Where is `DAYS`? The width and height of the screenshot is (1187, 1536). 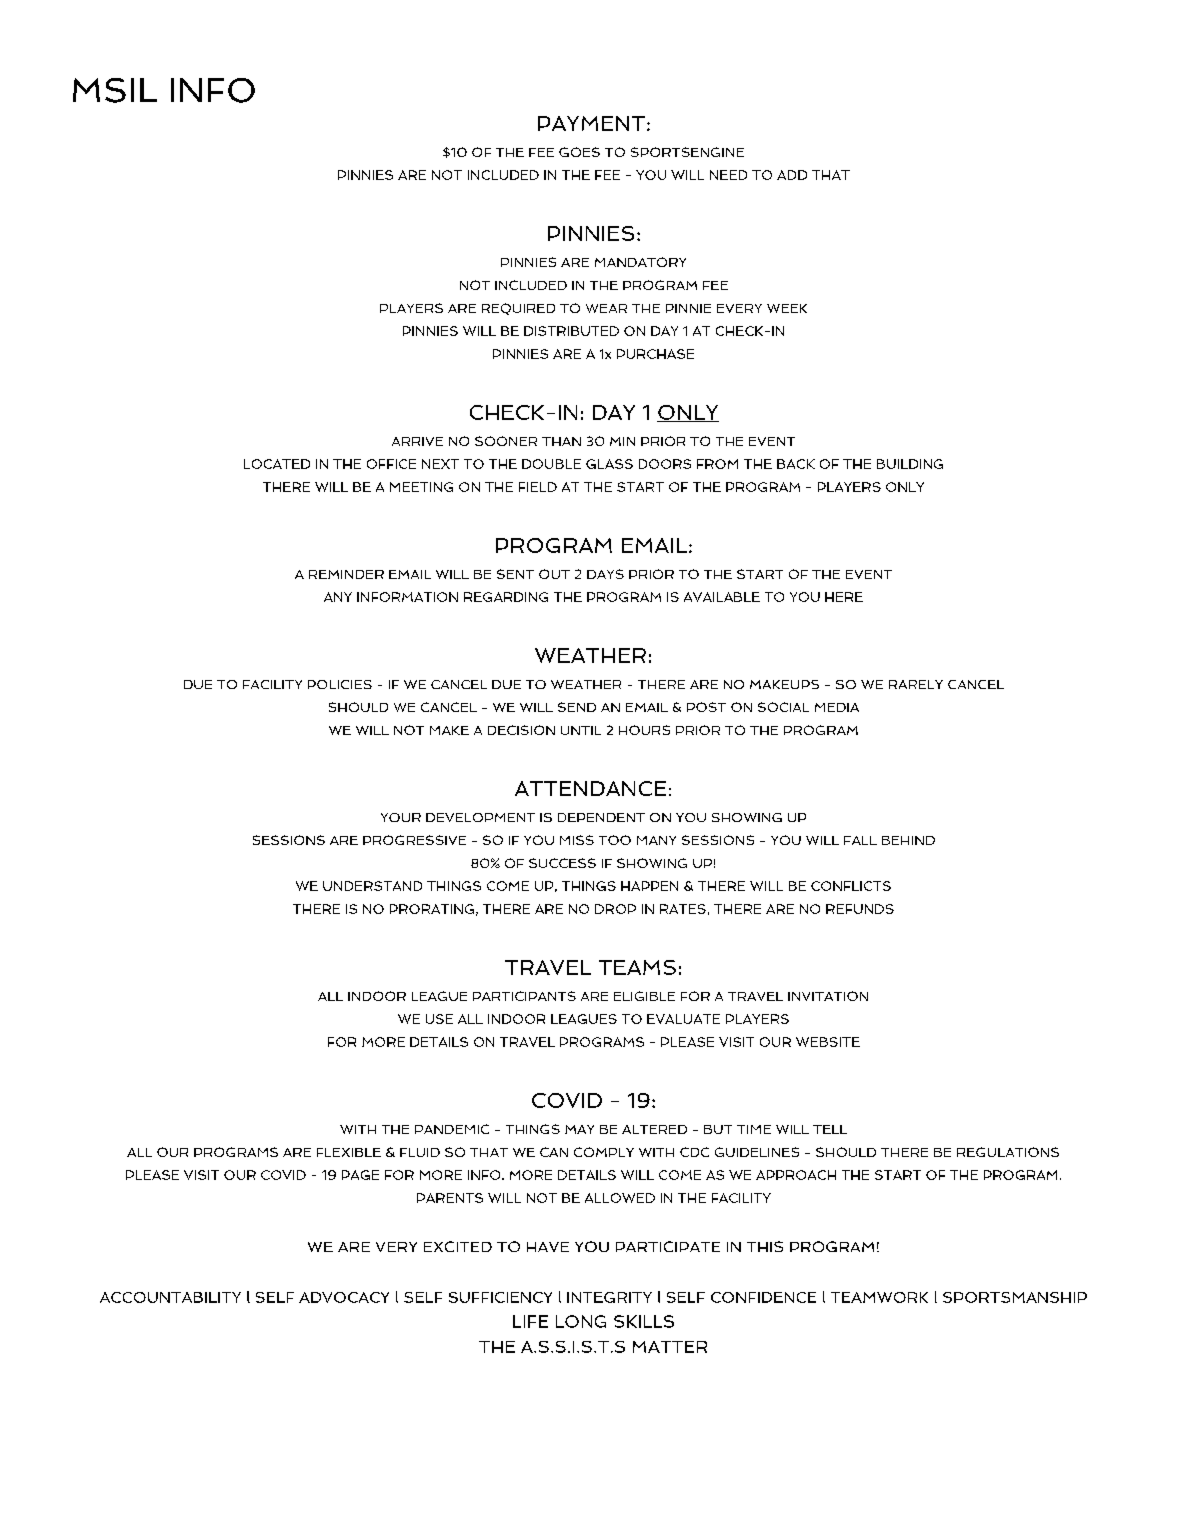
DAYS is located at coordinates (605, 574).
